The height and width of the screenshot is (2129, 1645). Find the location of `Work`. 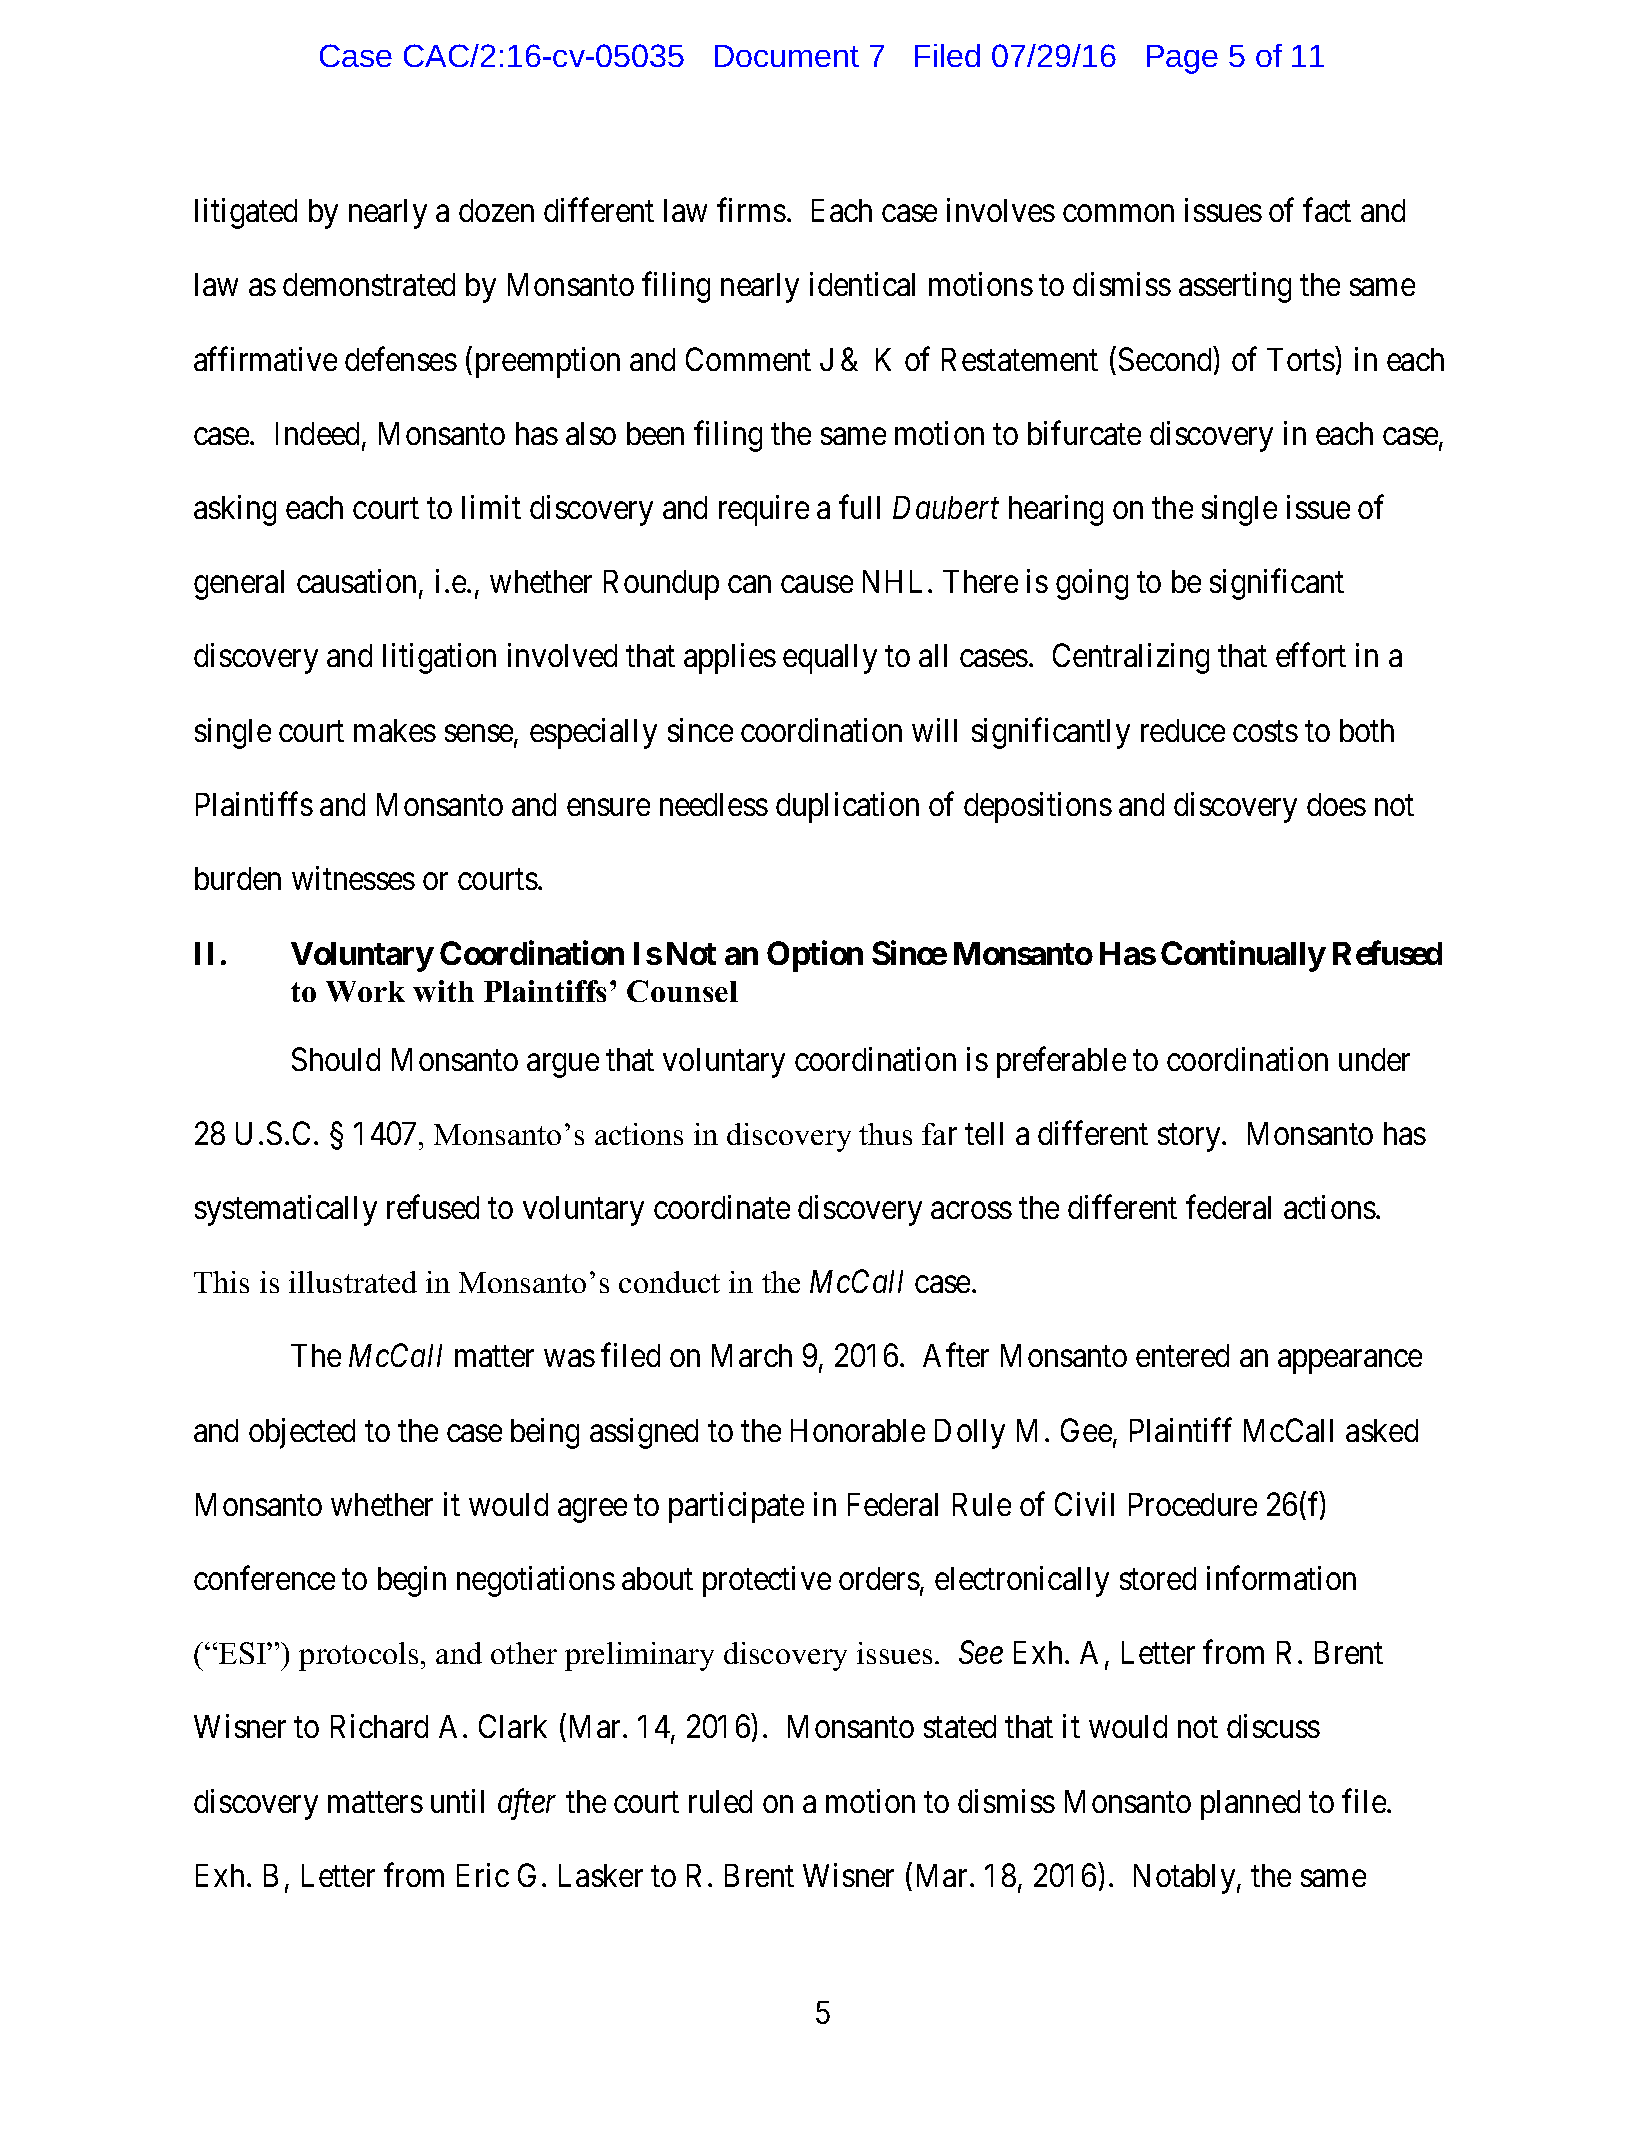

Work is located at coordinates (365, 991).
